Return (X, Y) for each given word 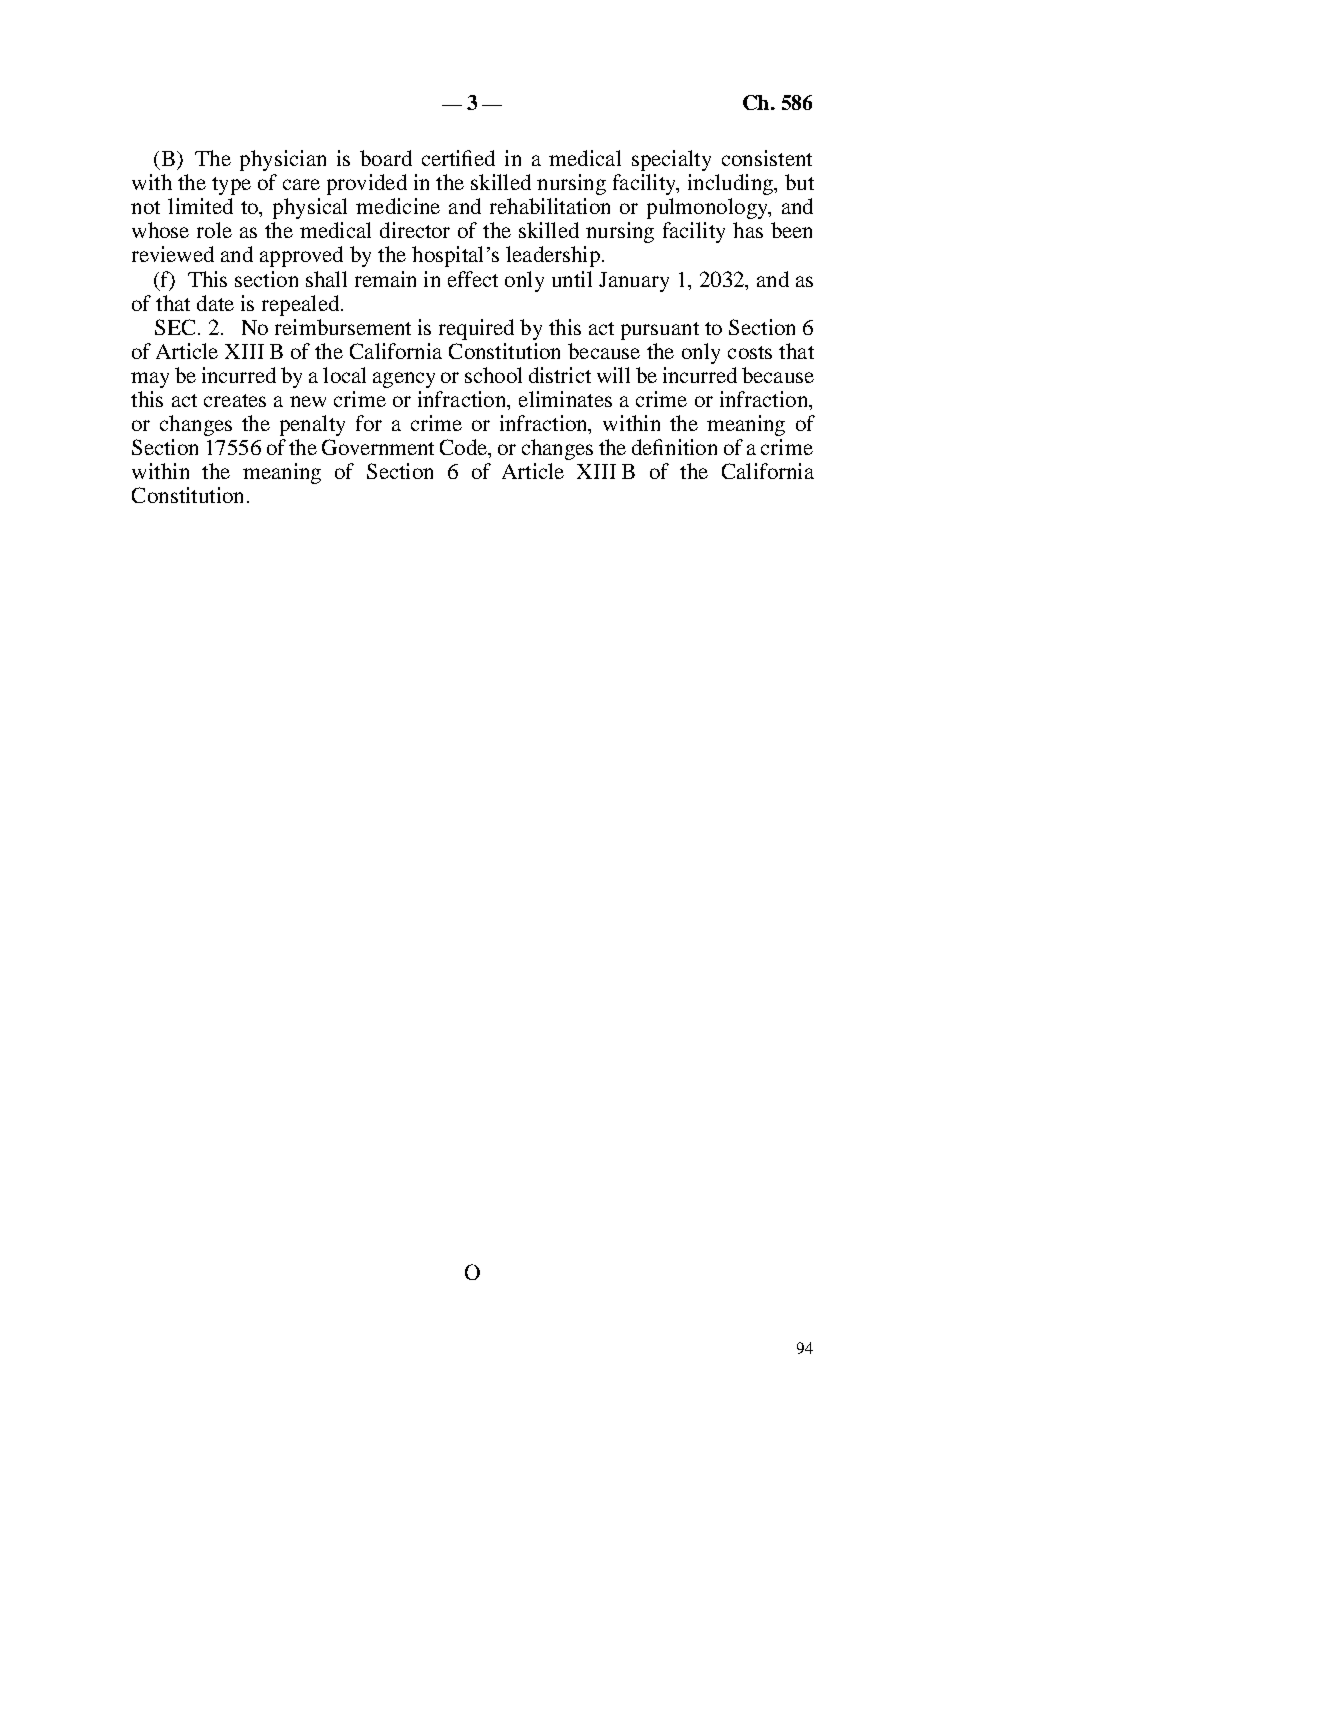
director (415, 230)
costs (750, 352)
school (493, 375)
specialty (671, 160)
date (215, 303)
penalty (312, 425)
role (214, 230)
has (748, 230)
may (150, 380)
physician (283, 160)
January (634, 282)
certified (458, 158)
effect (473, 279)
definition (674, 447)
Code (464, 447)
